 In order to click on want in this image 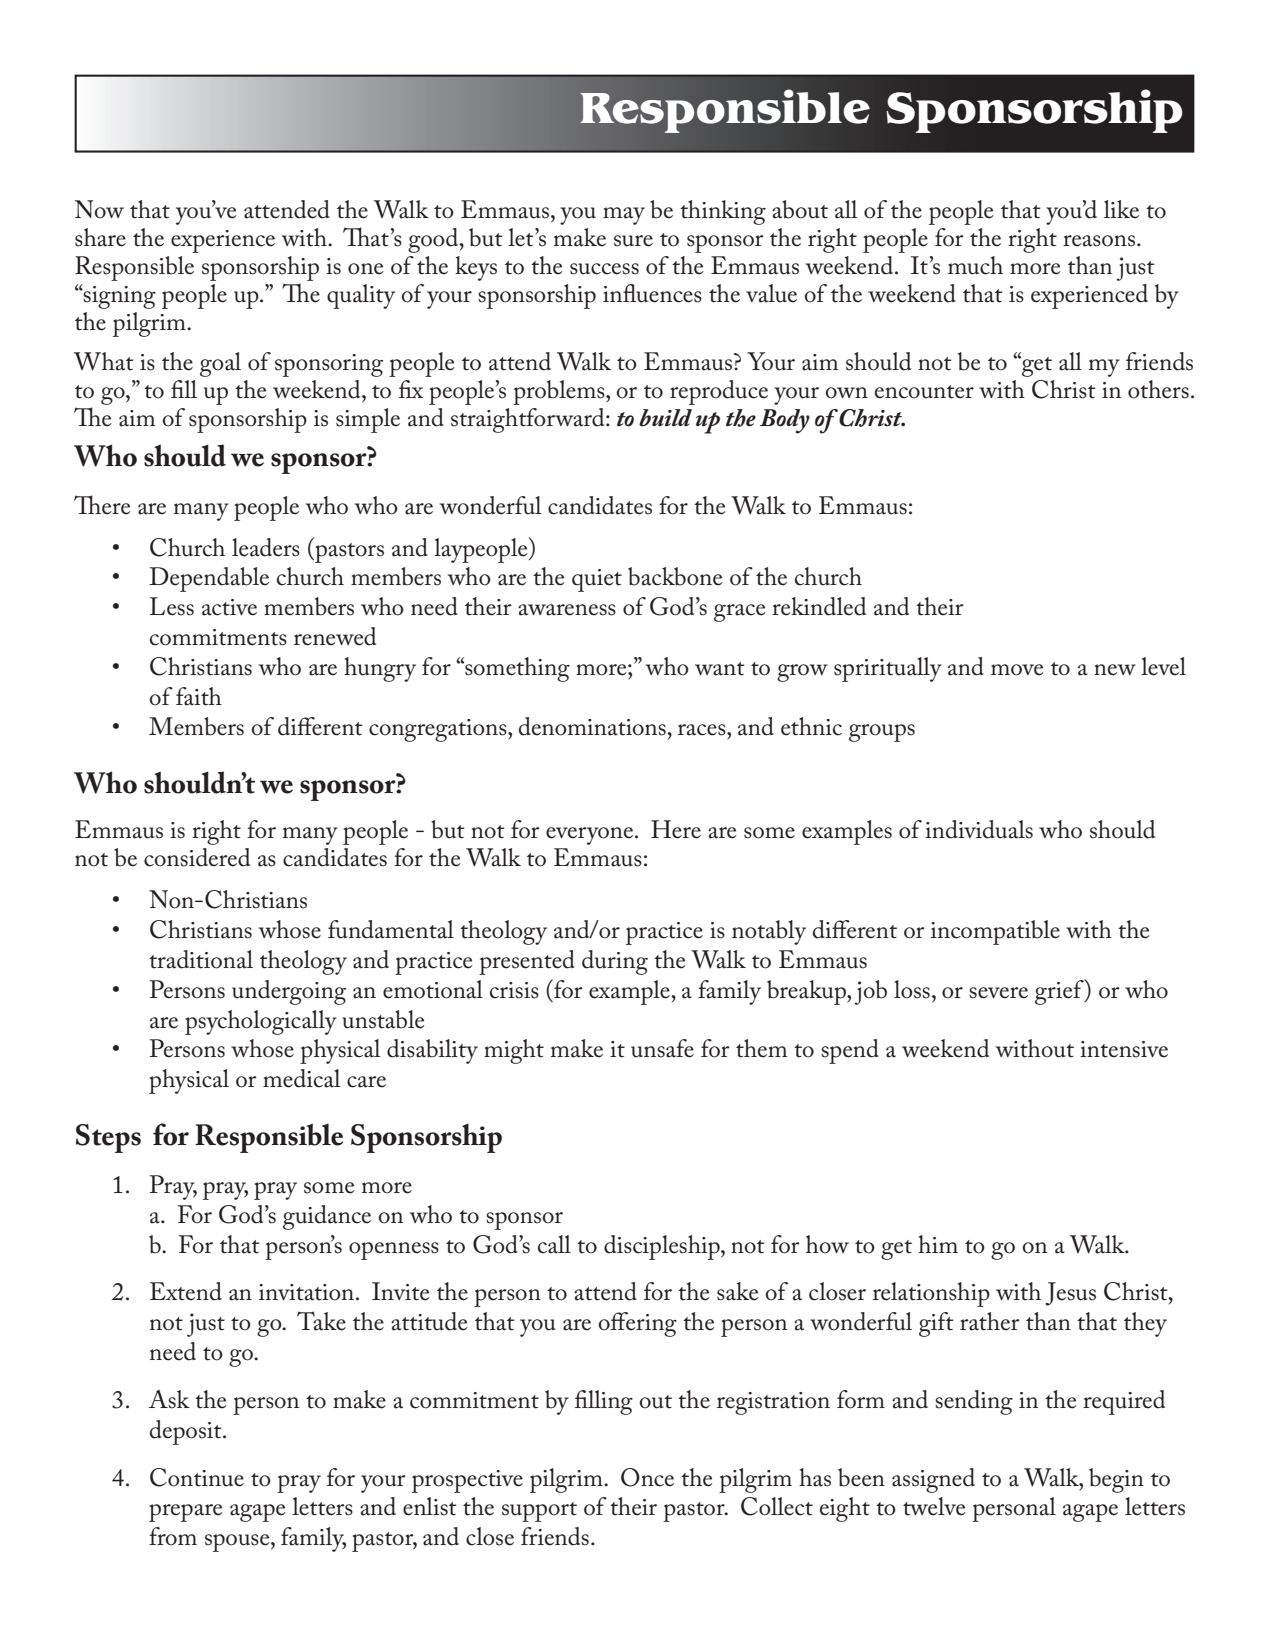, I will do `click(720, 669)`.
